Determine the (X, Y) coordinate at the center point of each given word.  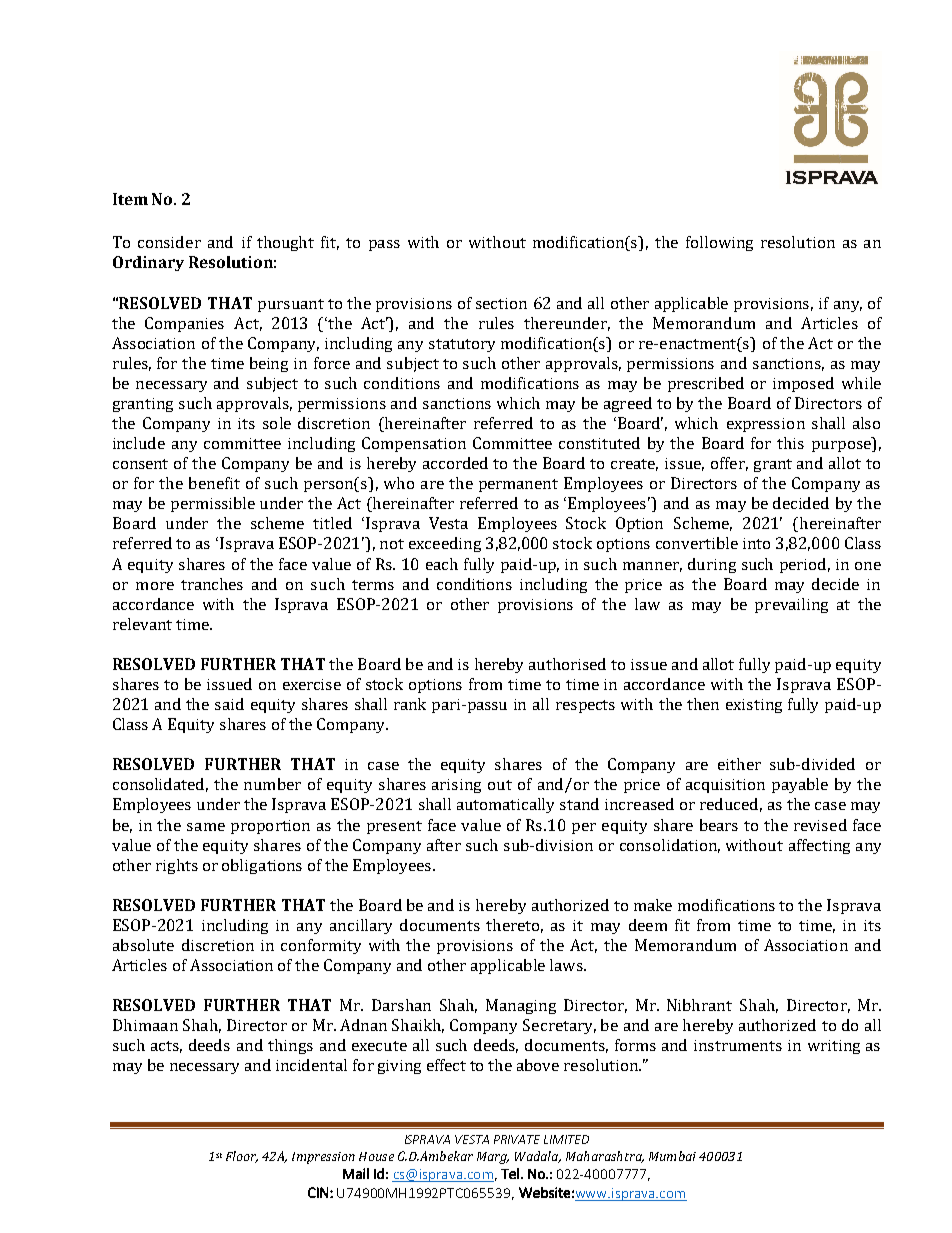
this (790, 443)
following (719, 243)
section (501, 303)
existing (754, 706)
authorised (567, 664)
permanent (518, 485)
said (229, 704)
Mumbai (672, 1156)
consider (169, 242)
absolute (143, 945)
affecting (819, 846)
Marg (493, 1158)
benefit (214, 483)
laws (567, 965)
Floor (242, 1157)
